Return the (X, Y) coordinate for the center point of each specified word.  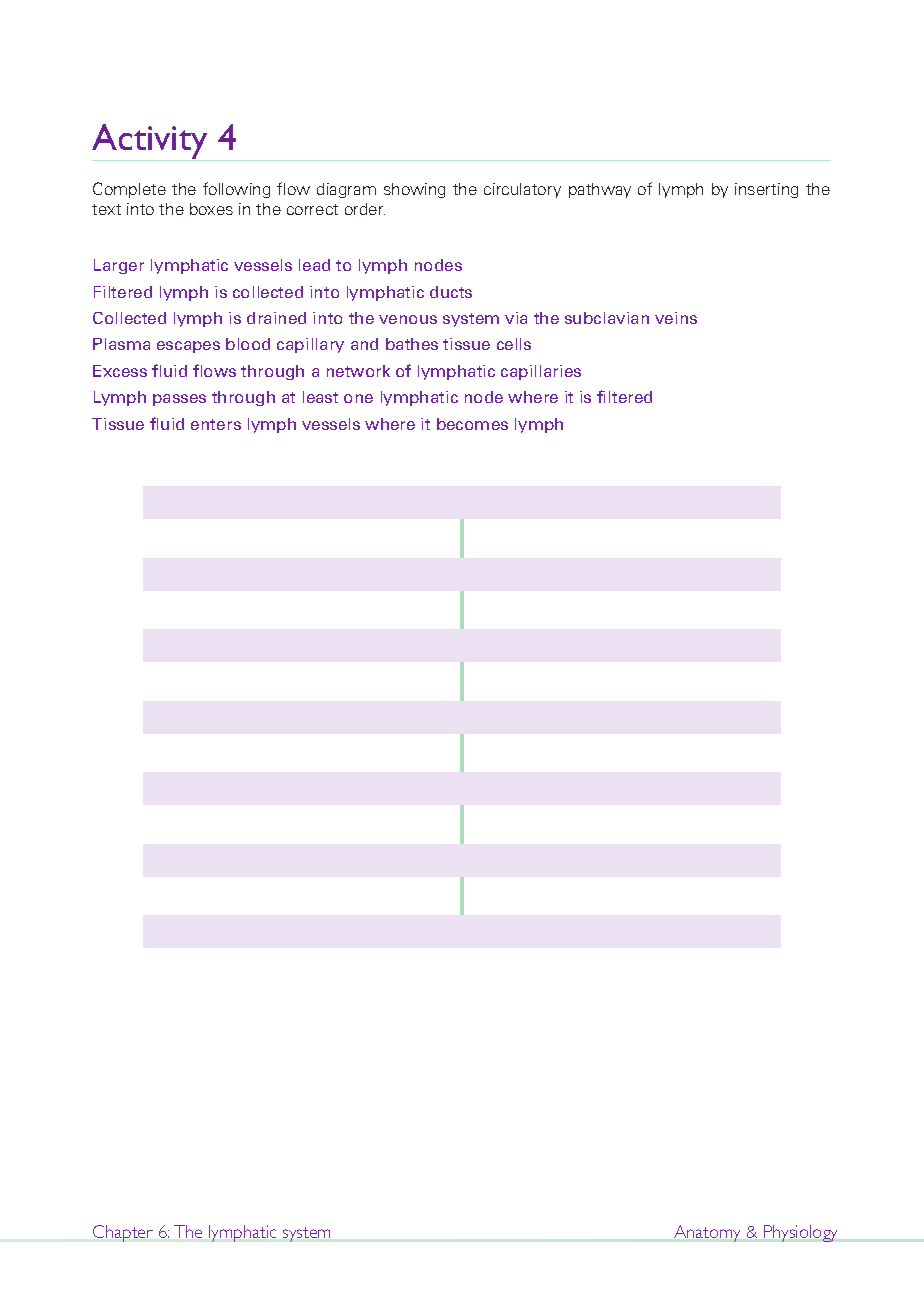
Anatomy (707, 1233)
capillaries (541, 372)
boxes (211, 209)
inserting (766, 190)
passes (179, 400)
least (320, 397)
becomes (472, 424)
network (358, 371)
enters (216, 424)
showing (414, 190)
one (358, 398)
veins (676, 318)
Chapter (123, 1233)
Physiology (802, 1233)
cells (514, 344)
